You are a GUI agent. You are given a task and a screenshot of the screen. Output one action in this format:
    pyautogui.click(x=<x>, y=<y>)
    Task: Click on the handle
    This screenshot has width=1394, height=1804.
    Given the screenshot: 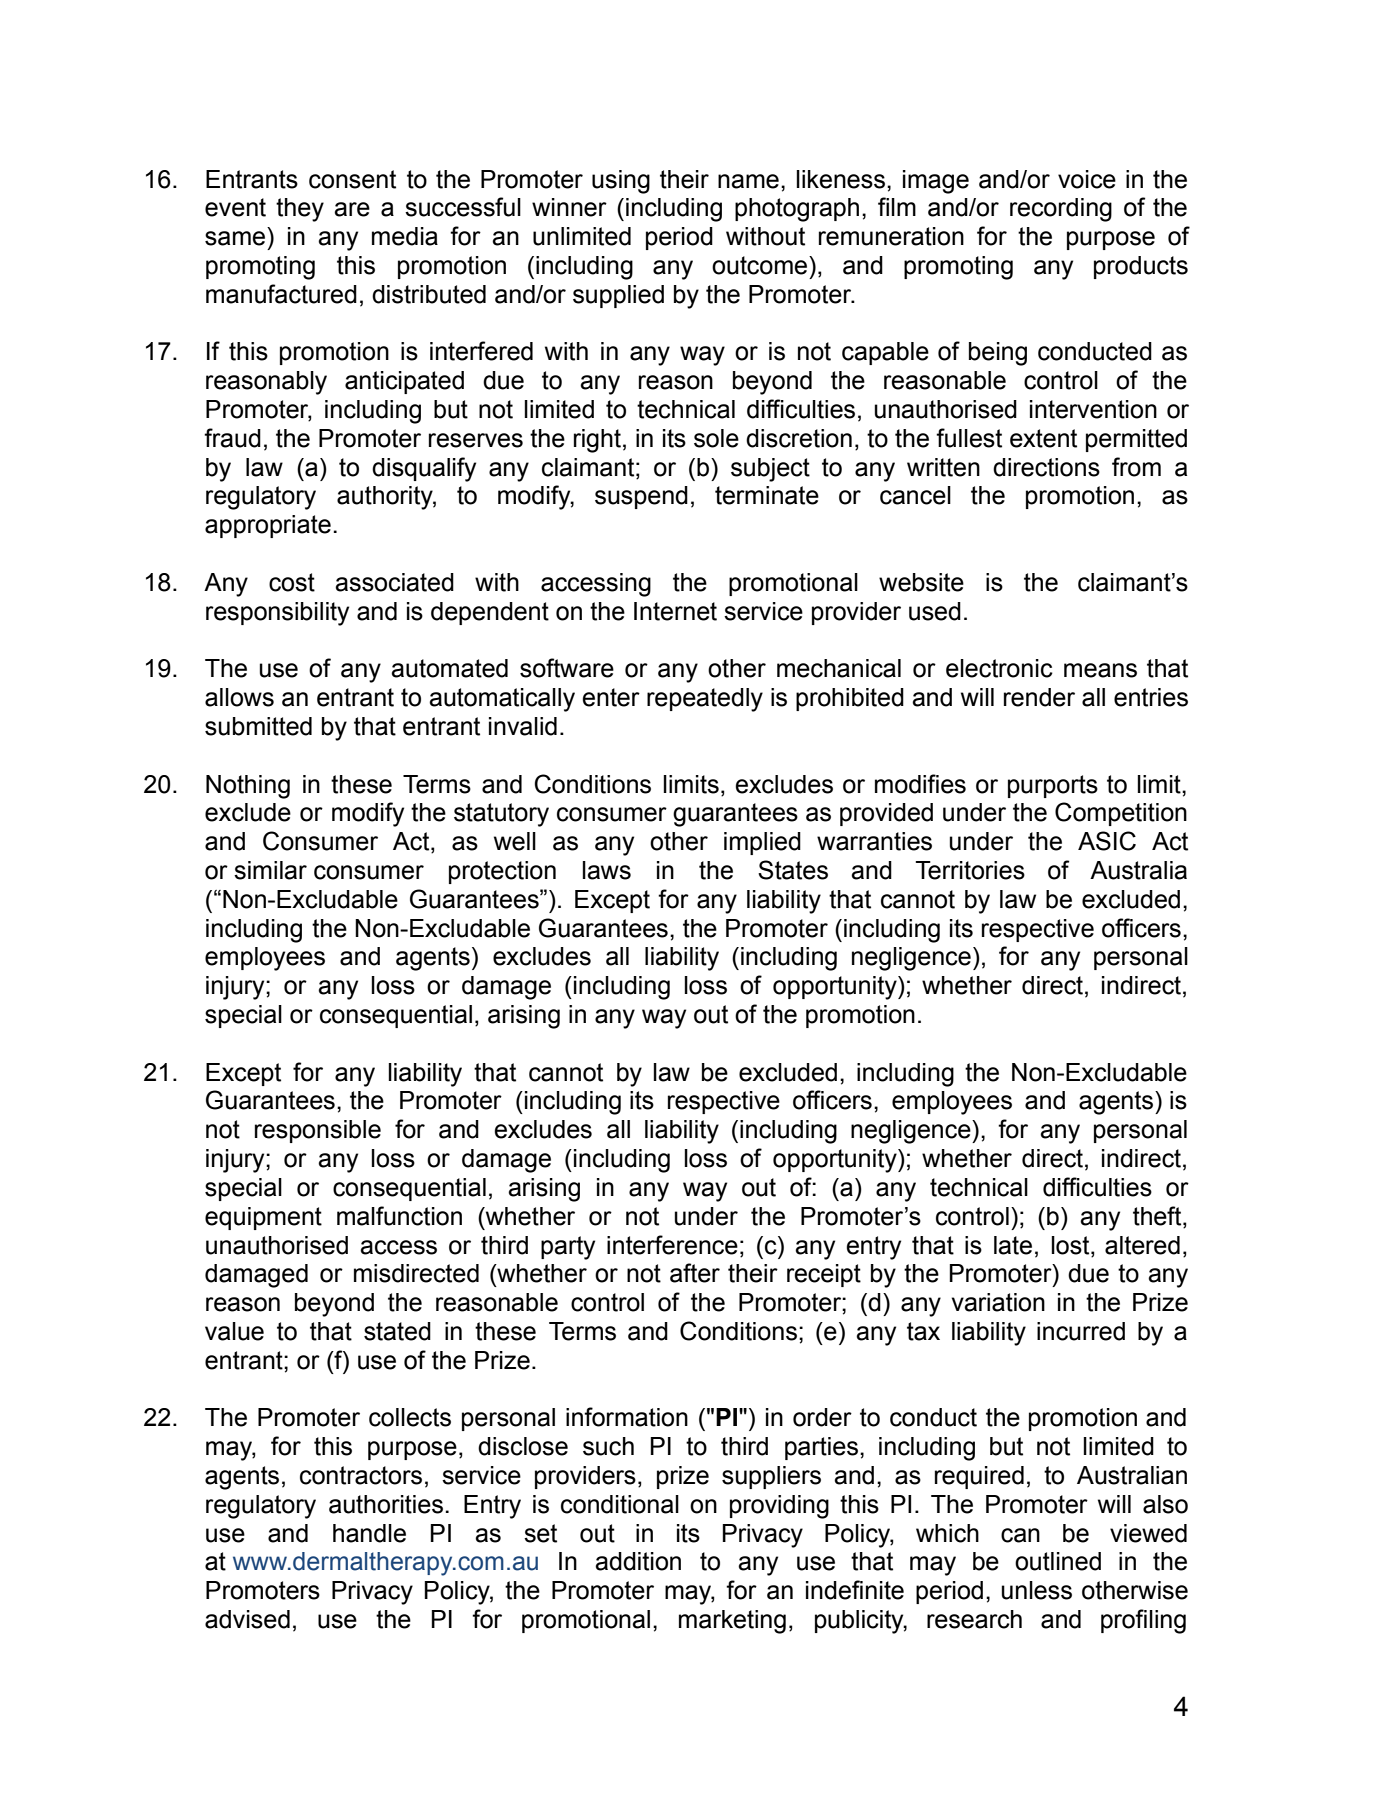 What is the action you would take?
    pyautogui.click(x=369, y=1533)
